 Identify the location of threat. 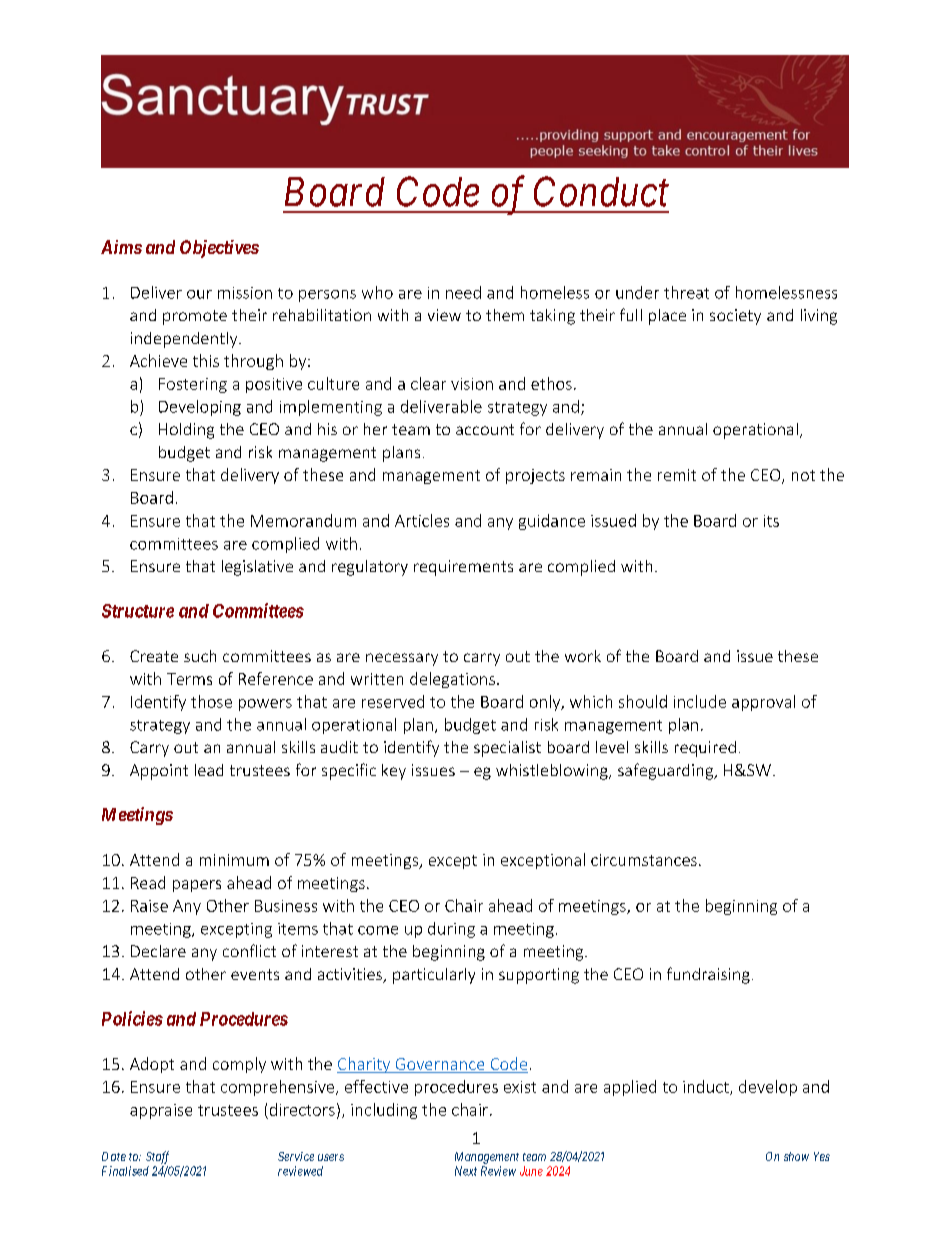
(686, 292).
